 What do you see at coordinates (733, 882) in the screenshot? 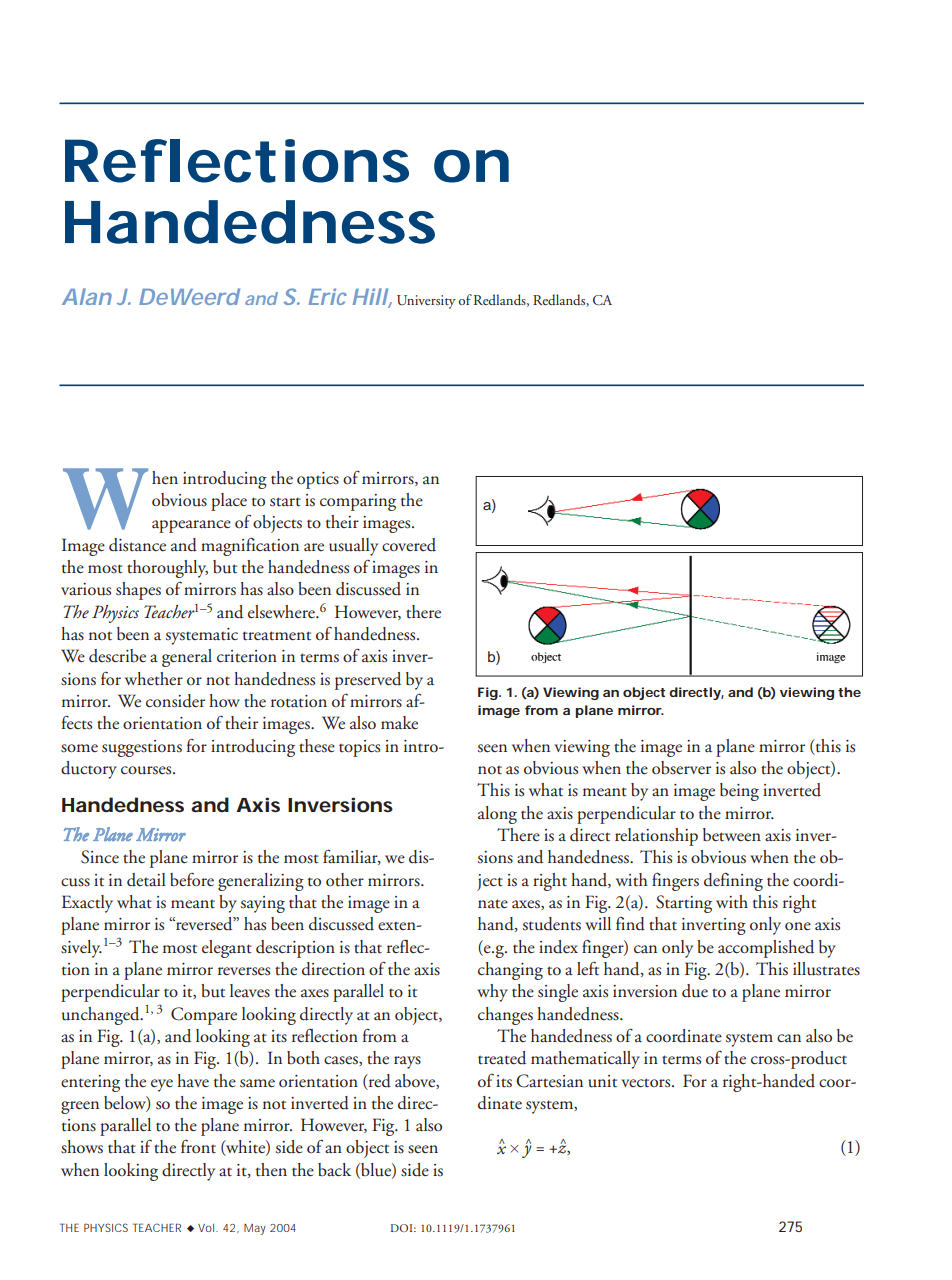
I see `defining` at bounding box center [733, 882].
